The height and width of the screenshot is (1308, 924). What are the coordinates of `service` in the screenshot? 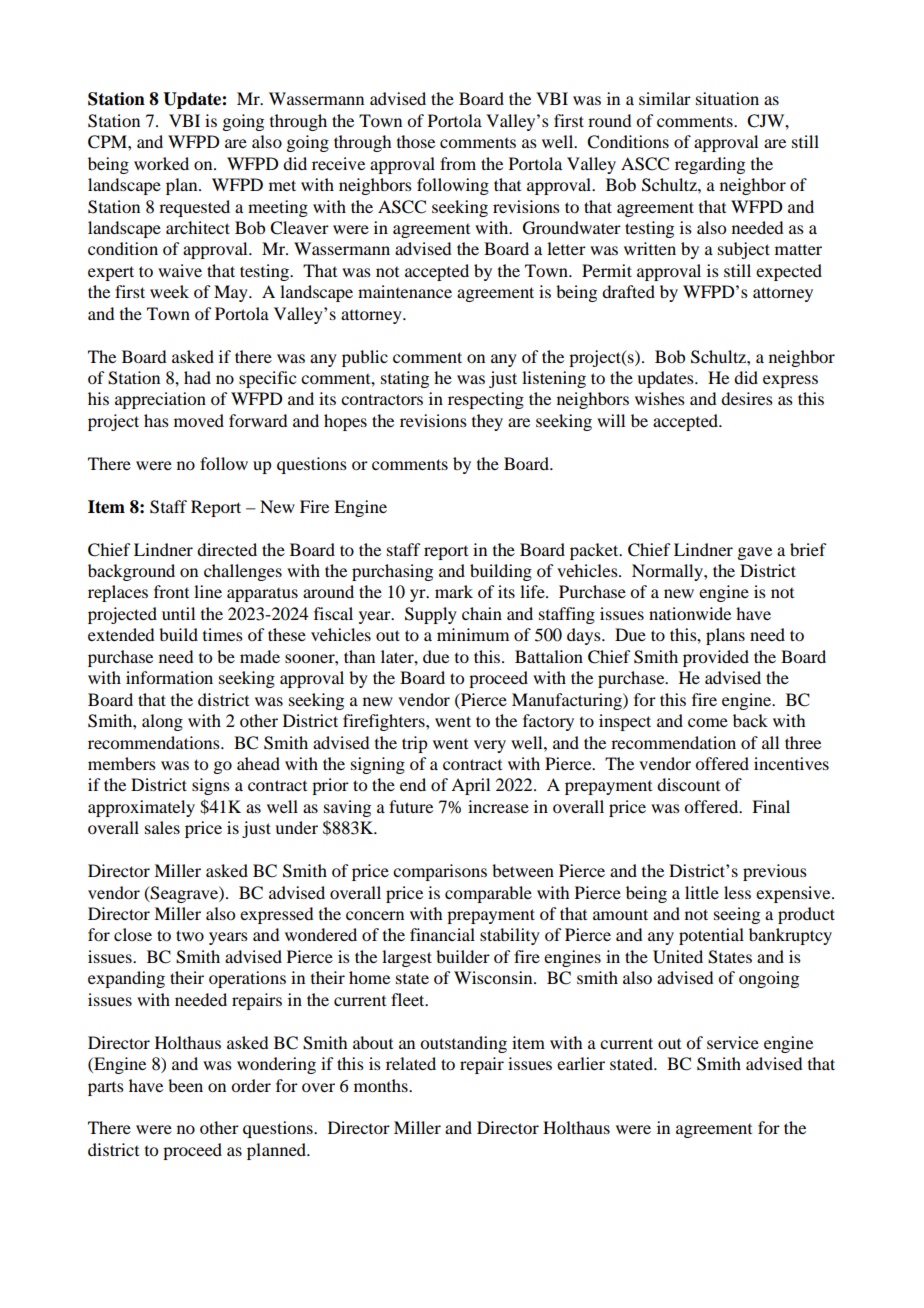 It's located at (733, 1042).
